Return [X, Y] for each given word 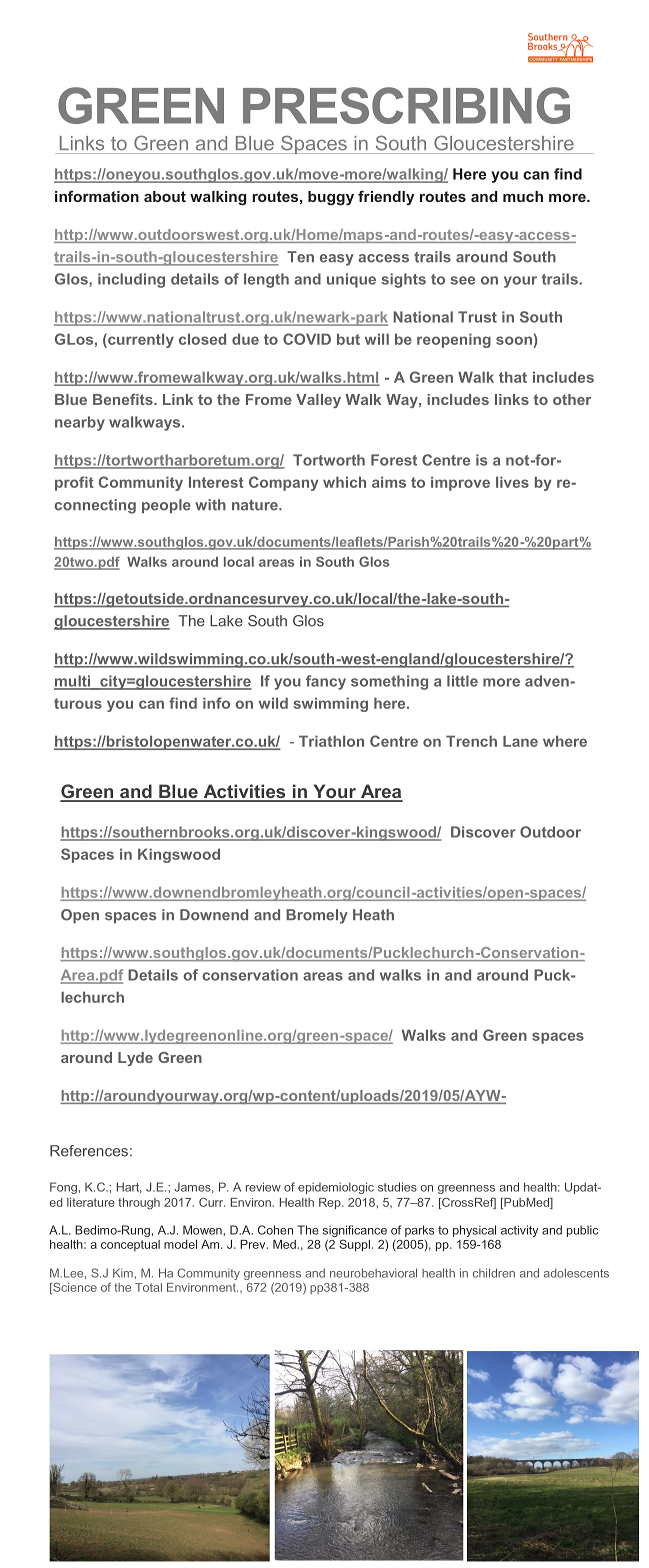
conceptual [130, 1245]
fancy [326, 682]
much [523, 196]
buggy [331, 198]
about [165, 196]
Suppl [354, 1245]
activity [519, 1231]
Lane [520, 741]
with [210, 505]
